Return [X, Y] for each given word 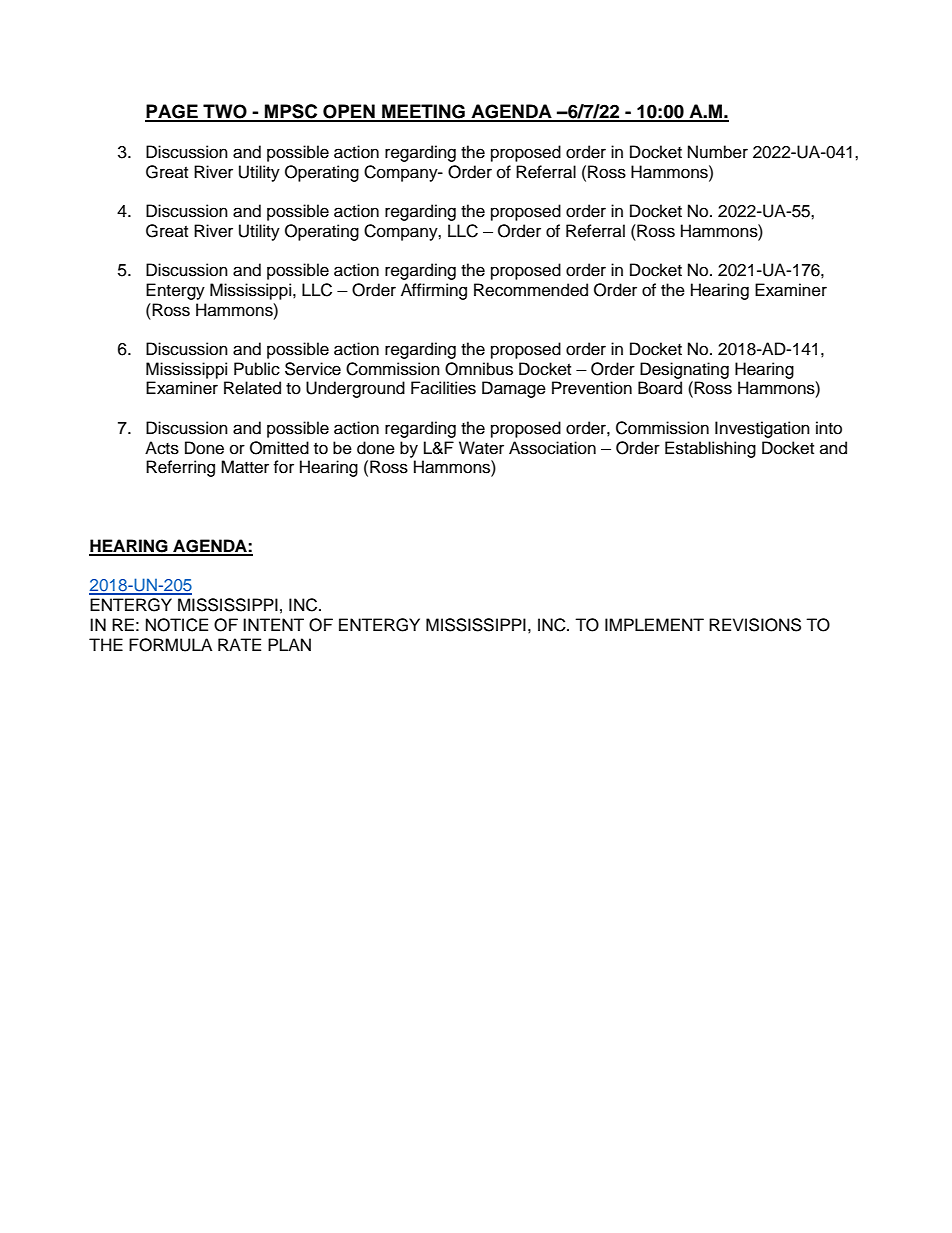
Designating [684, 370]
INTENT [273, 624]
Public [257, 369]
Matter [245, 467]
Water [481, 448]
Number [718, 152]
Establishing [710, 449]
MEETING [423, 112]
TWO [225, 112]
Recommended [531, 290]
